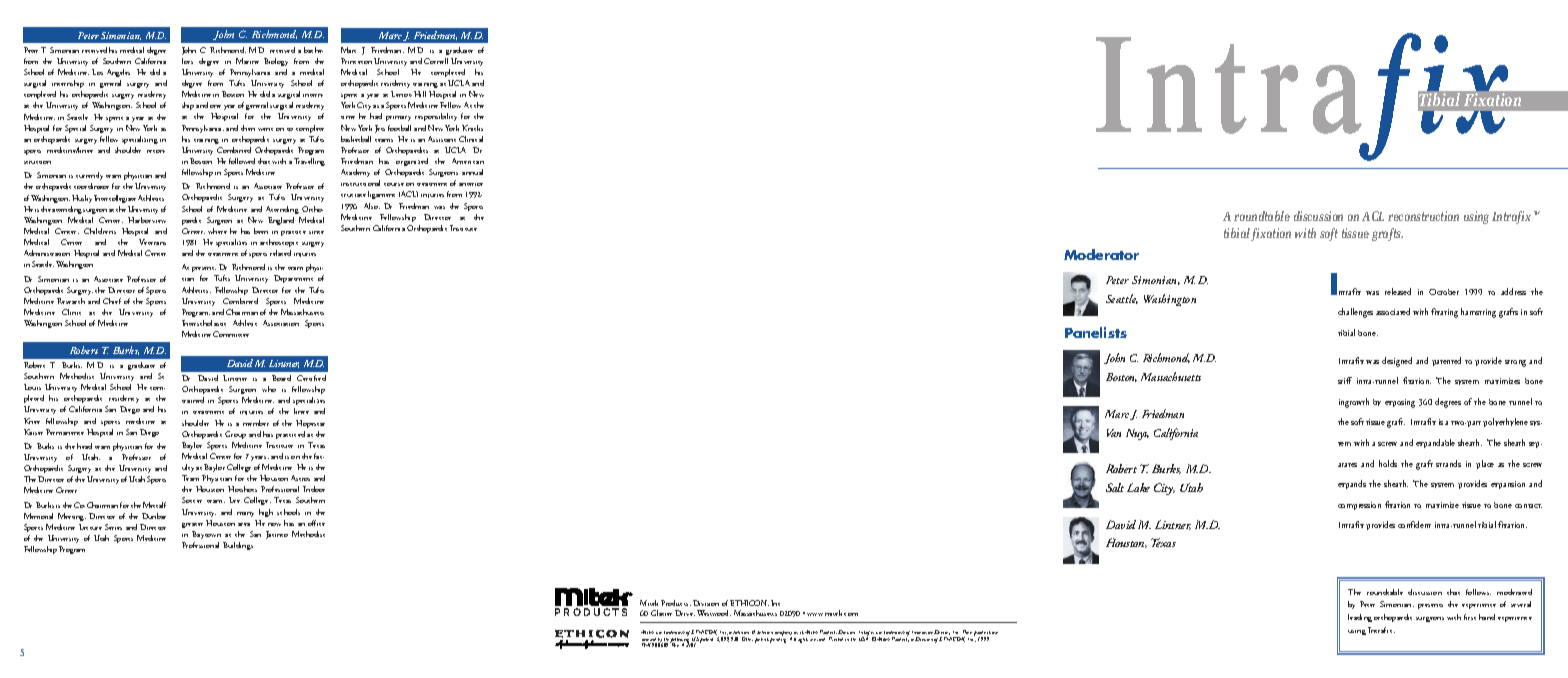  What do you see at coordinates (1360, 618) in the image?
I see `leading` at bounding box center [1360, 618].
